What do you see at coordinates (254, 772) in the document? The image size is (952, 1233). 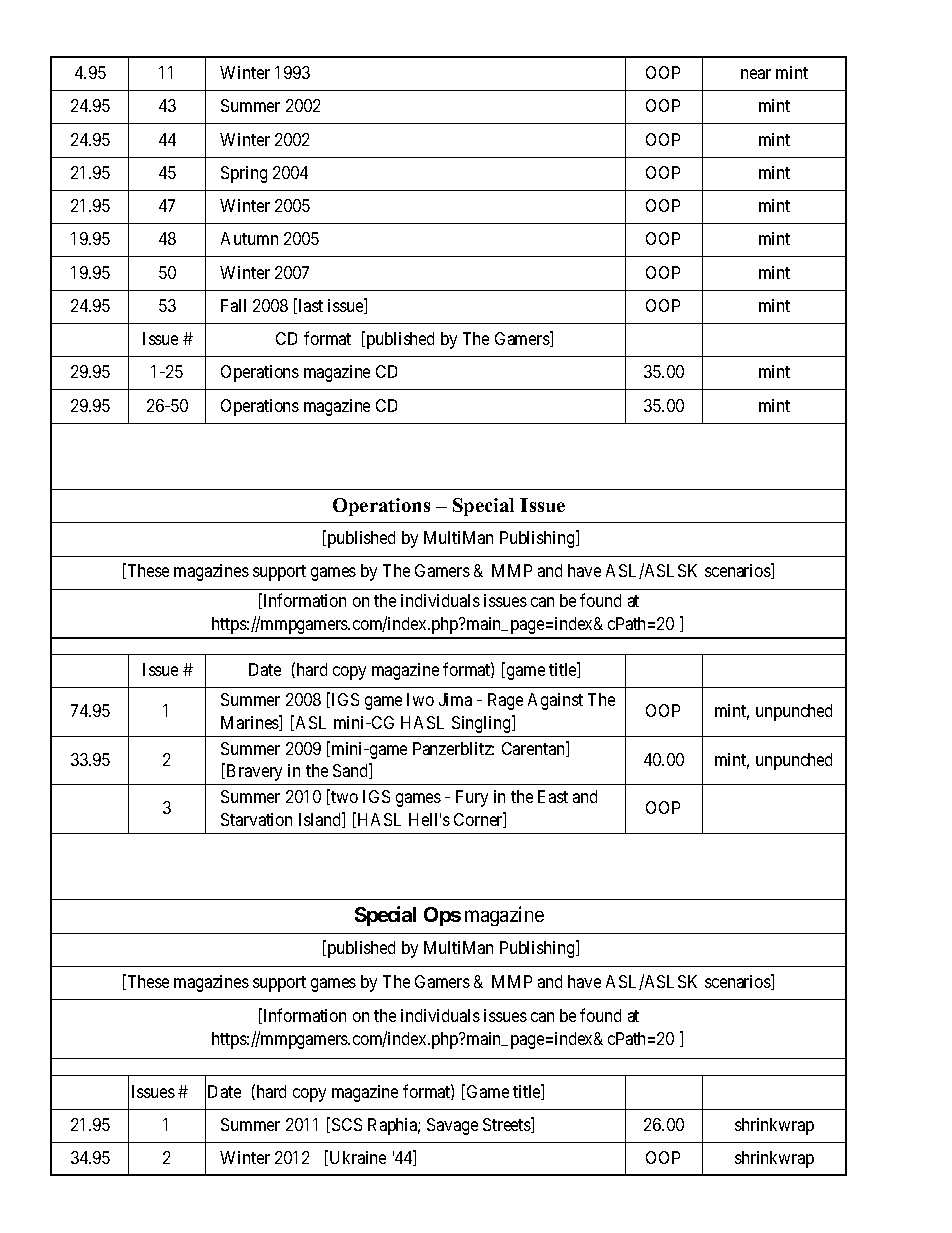 I see `Bravery` at bounding box center [254, 772].
